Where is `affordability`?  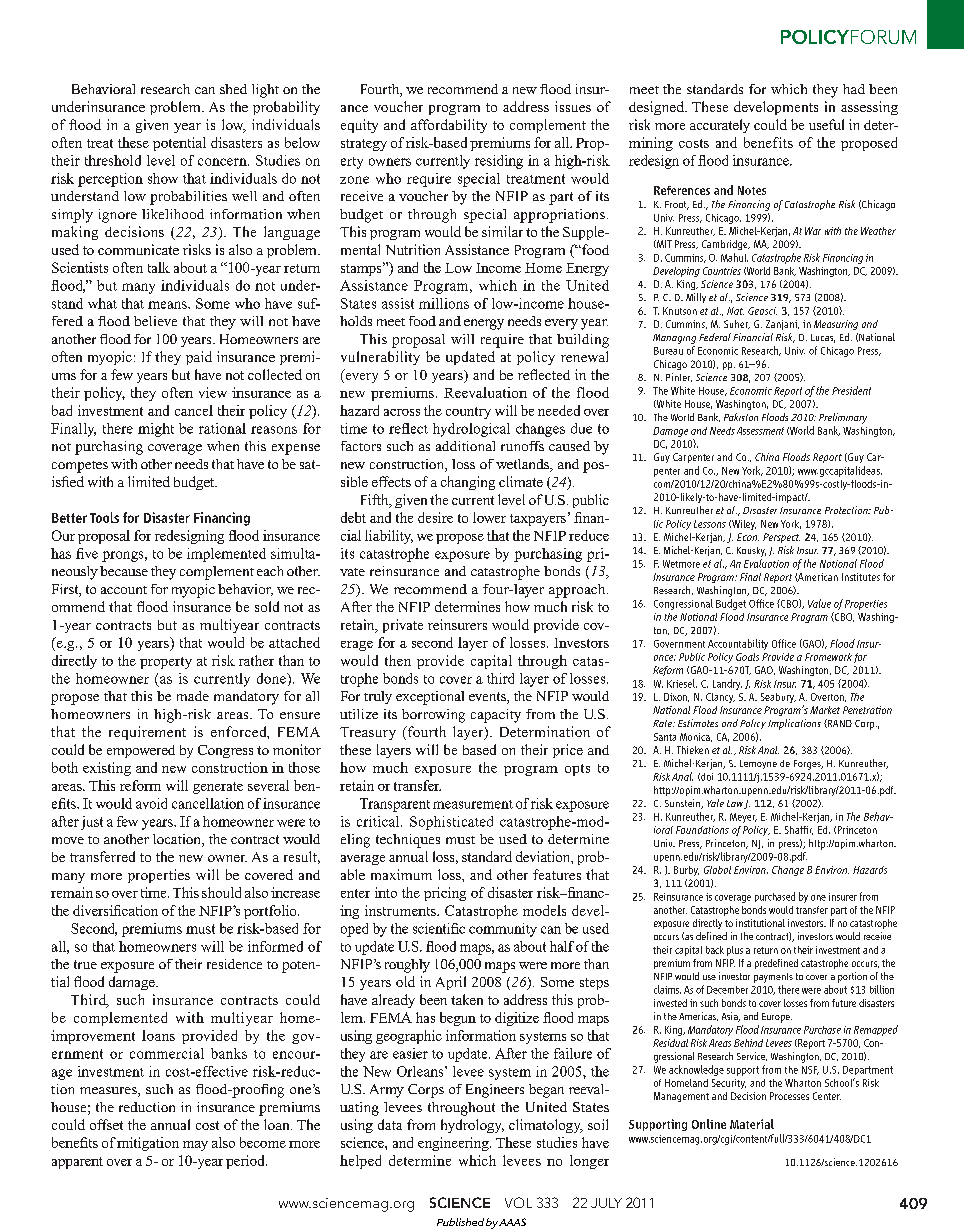 affordability is located at coordinates (449, 126).
